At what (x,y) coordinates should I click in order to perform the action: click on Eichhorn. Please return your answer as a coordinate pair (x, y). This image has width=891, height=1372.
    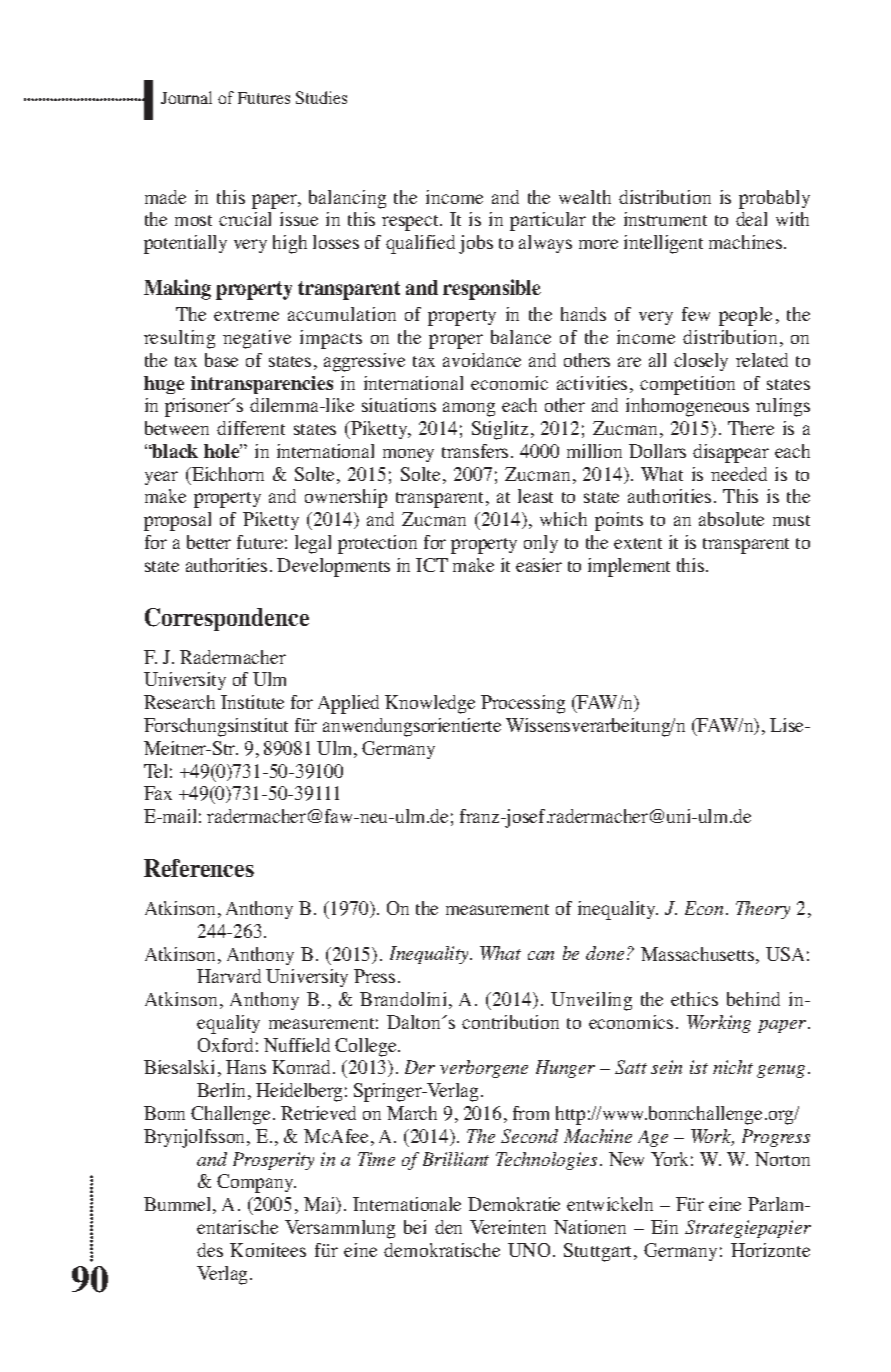
    Looking at the image, I should click on (227, 474).
